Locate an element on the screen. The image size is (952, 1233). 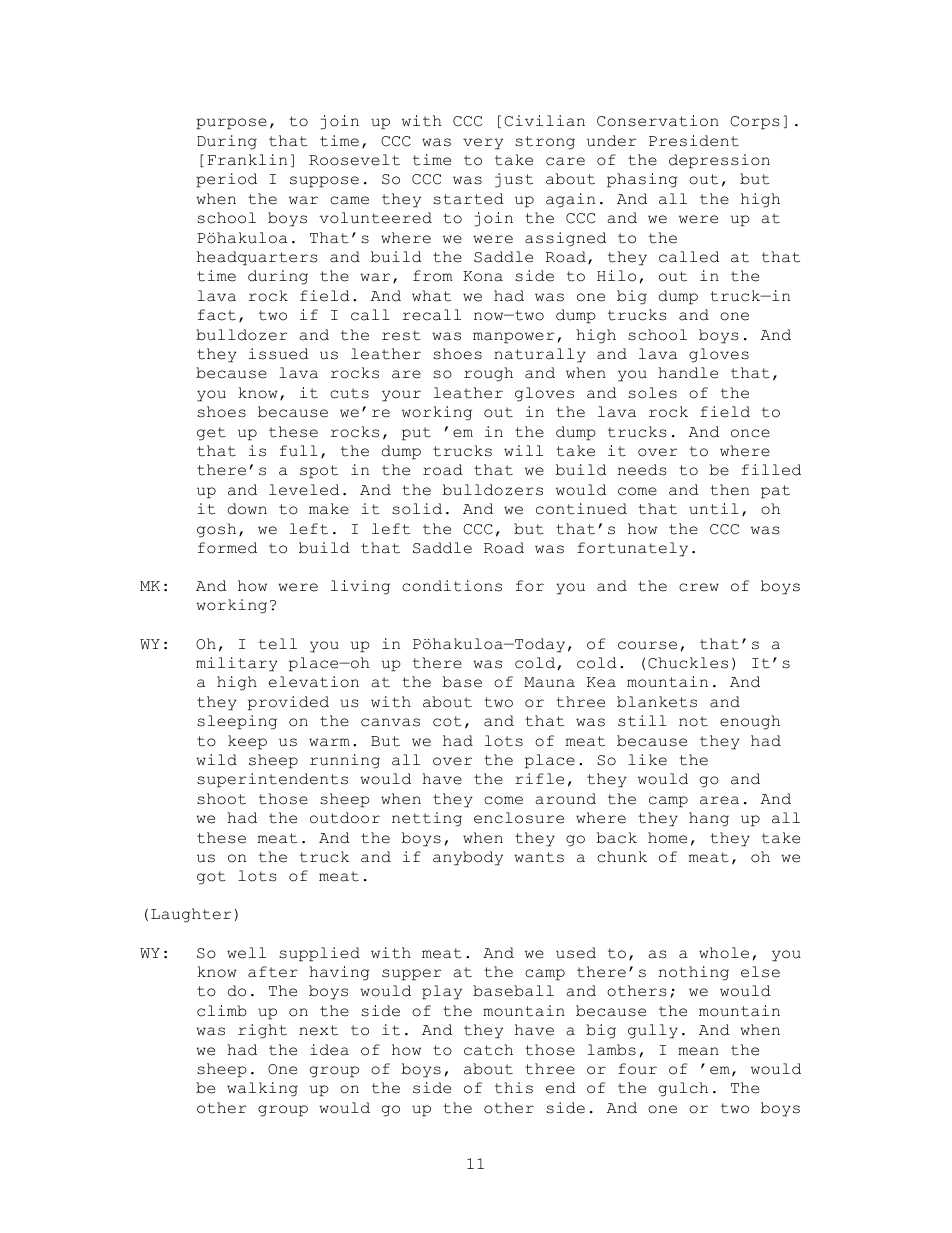
full is located at coordinates (299, 451).
